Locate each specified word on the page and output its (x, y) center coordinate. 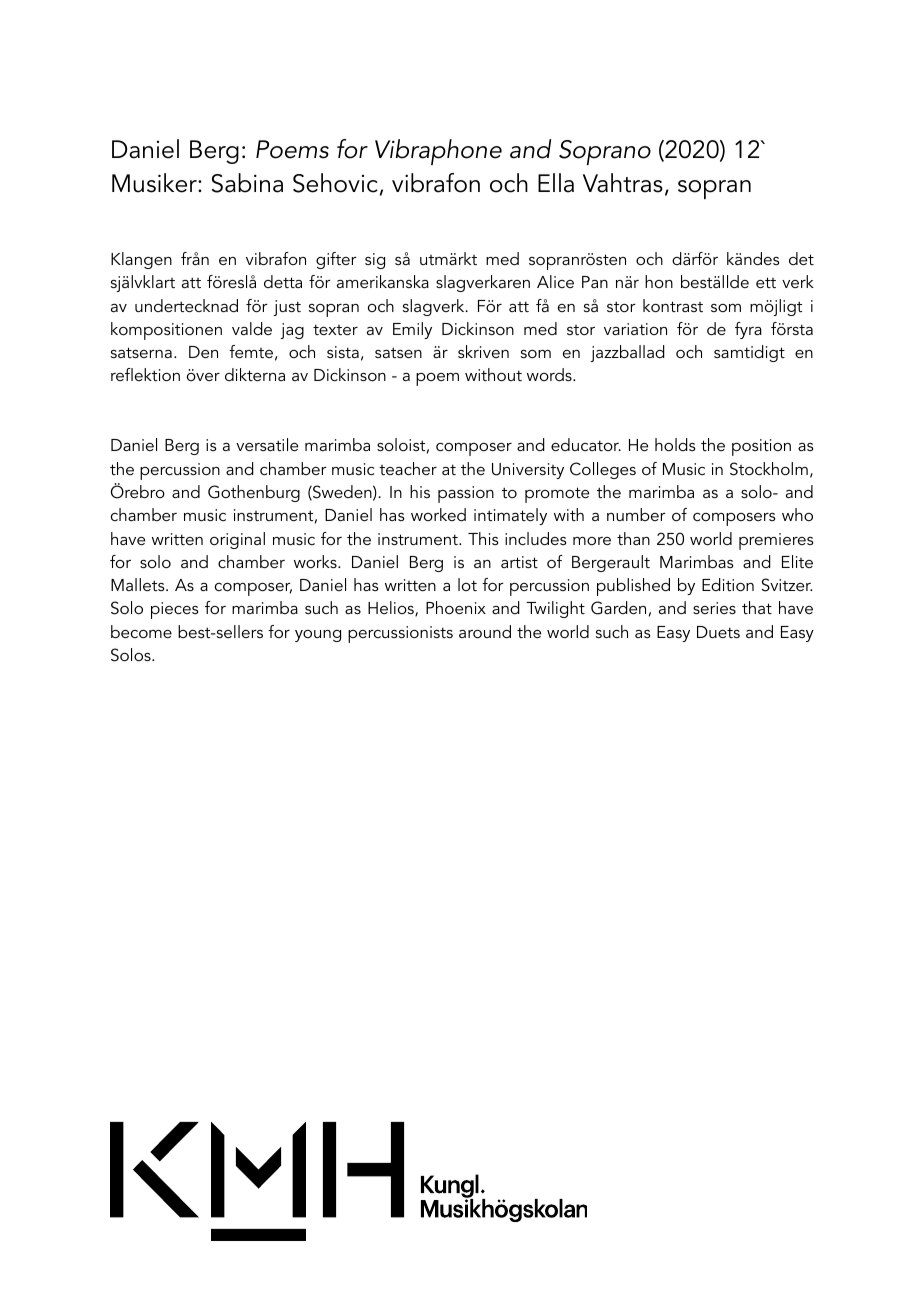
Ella (556, 183)
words (550, 374)
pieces (175, 610)
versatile (267, 444)
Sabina (247, 183)
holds (675, 444)
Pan (595, 282)
